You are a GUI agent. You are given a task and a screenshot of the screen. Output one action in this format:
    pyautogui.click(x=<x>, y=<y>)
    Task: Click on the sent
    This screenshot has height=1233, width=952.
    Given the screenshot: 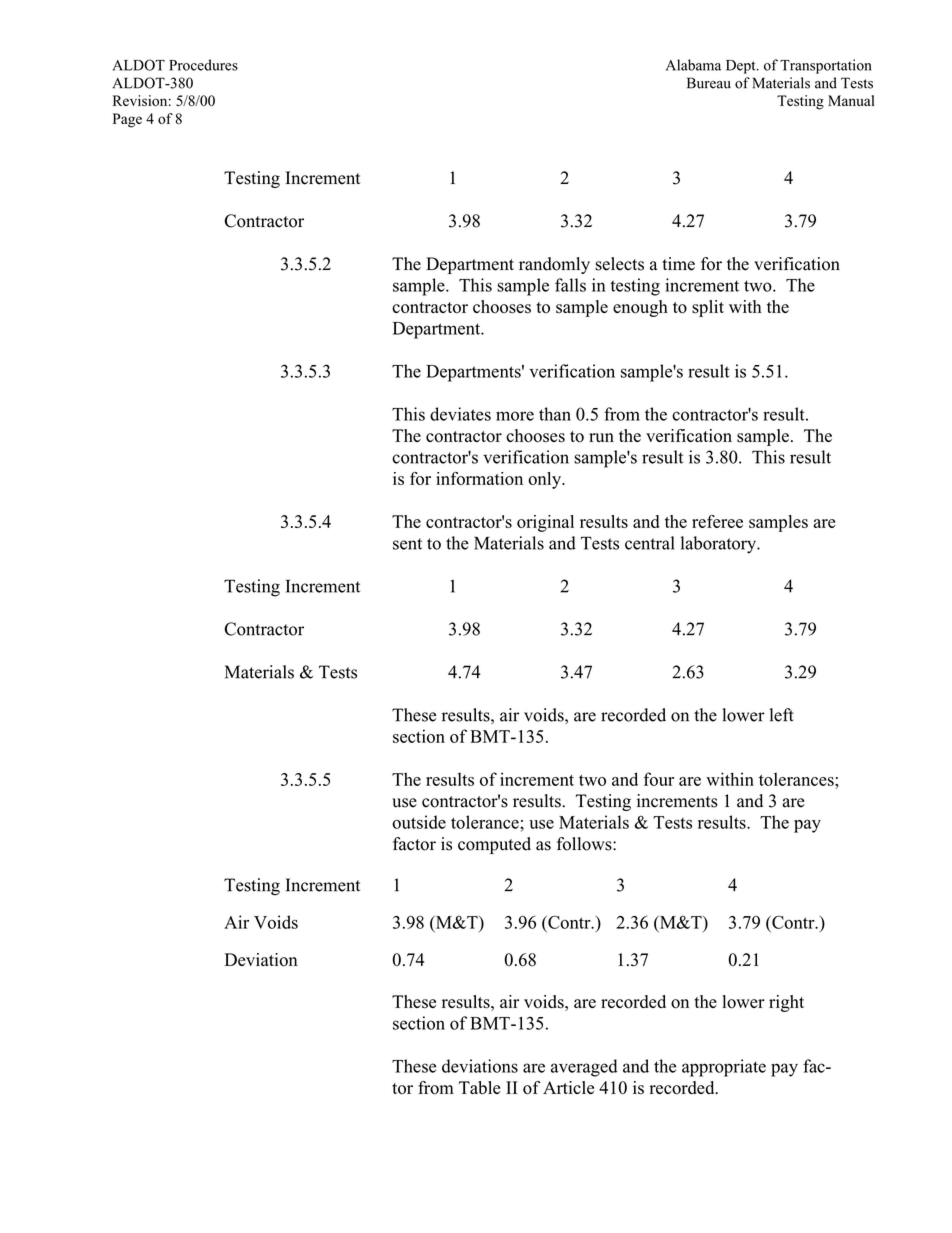 What is the action you would take?
    pyautogui.click(x=407, y=544)
